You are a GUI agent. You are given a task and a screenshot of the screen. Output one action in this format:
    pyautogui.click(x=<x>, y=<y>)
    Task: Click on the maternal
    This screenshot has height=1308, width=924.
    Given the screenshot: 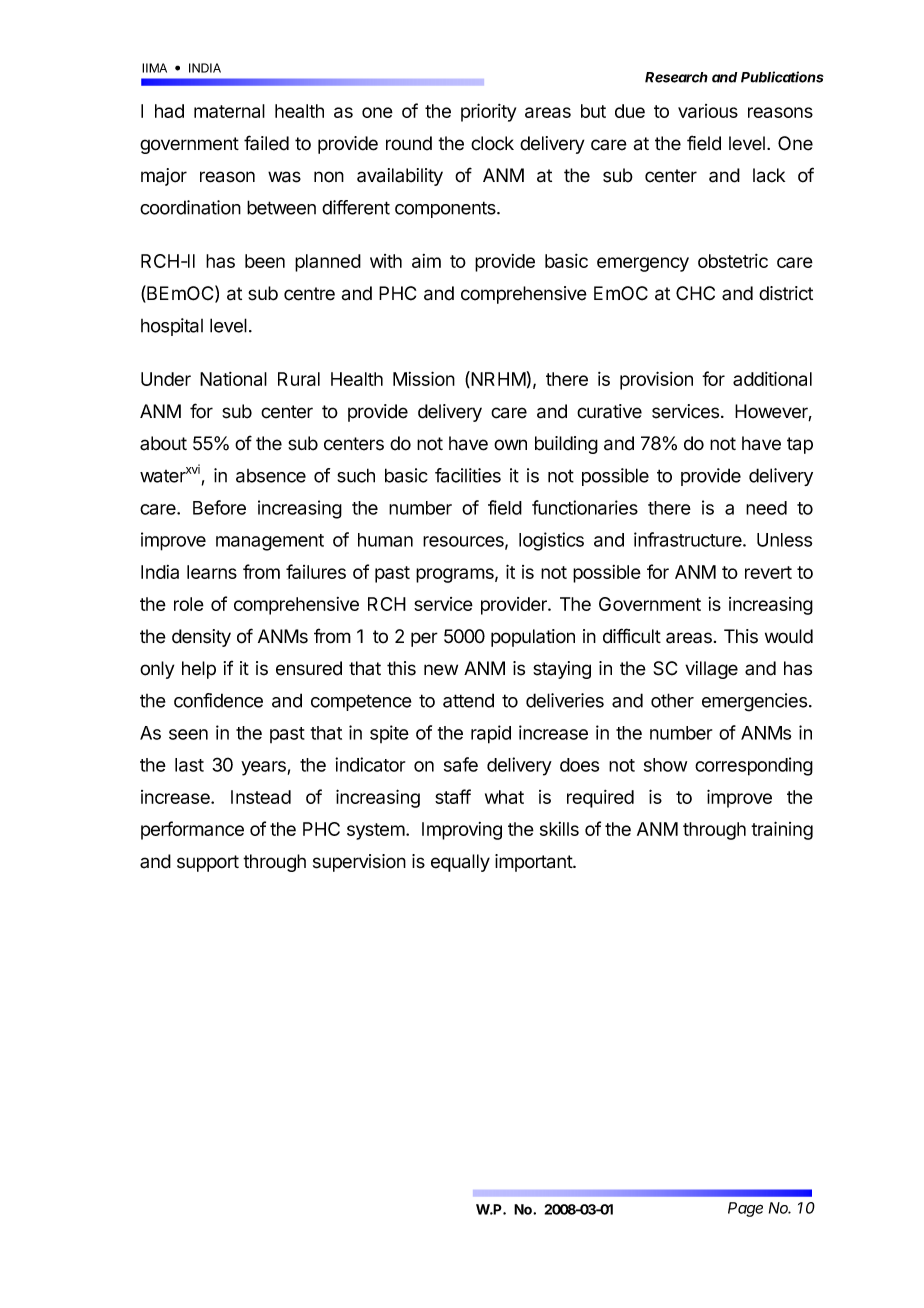 What is the action you would take?
    pyautogui.click(x=229, y=111)
